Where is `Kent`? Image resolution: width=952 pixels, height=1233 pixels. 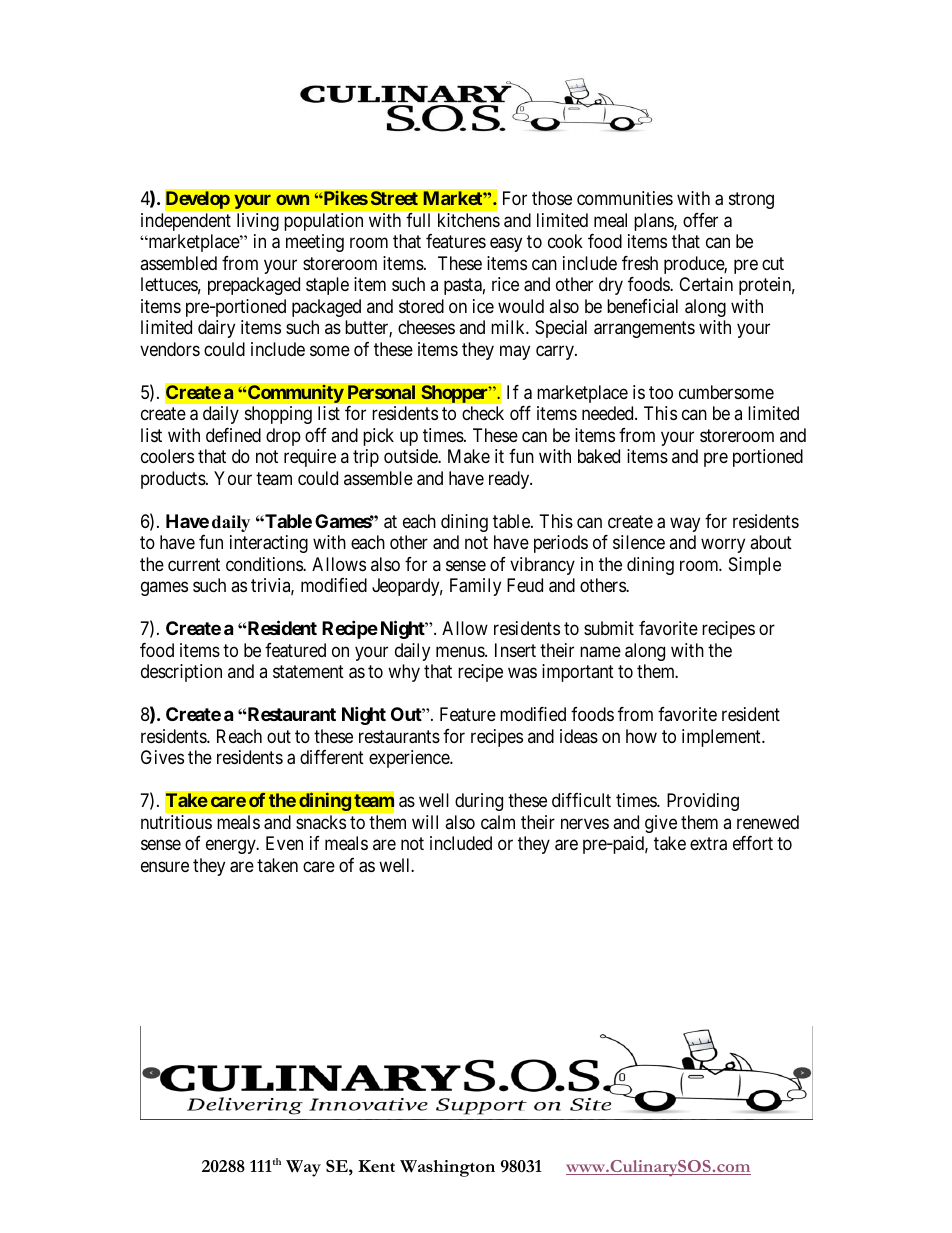
Kent is located at coordinates (376, 1166).
